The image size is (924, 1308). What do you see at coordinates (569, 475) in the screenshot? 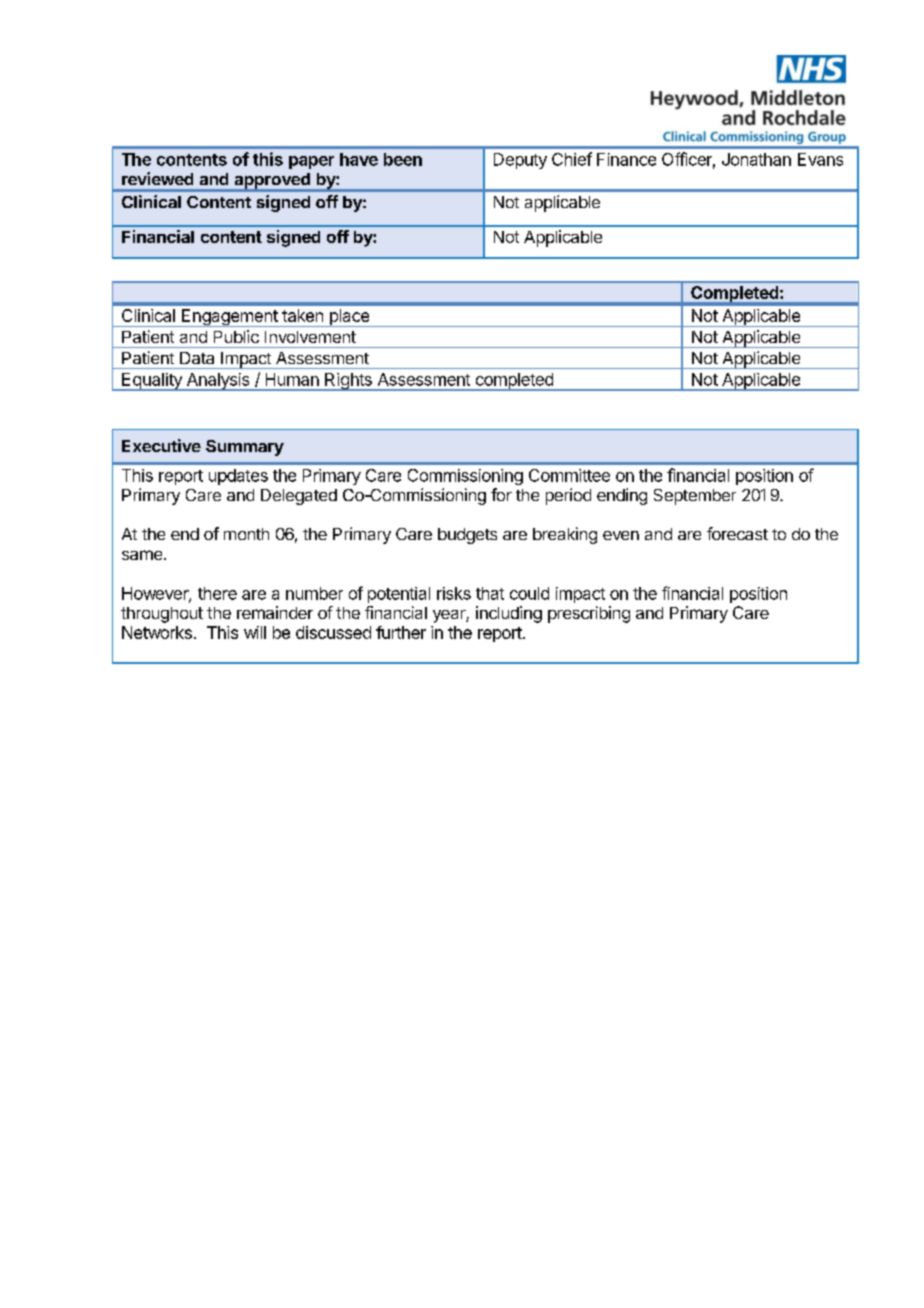
I see `Committee` at bounding box center [569, 475].
